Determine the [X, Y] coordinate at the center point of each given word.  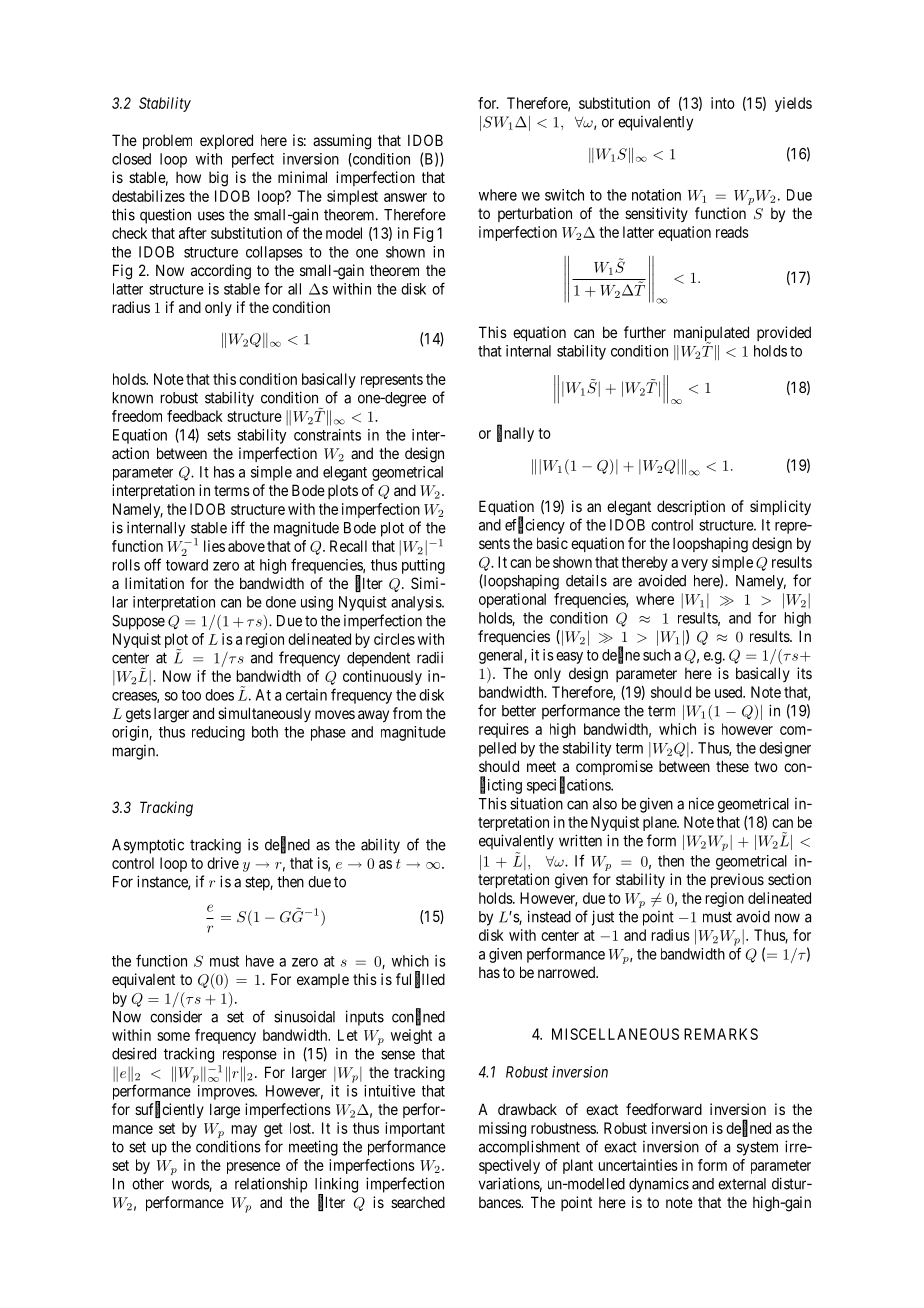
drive [223, 863]
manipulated [711, 335]
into [723, 103]
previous [737, 880]
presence [253, 1168]
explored [226, 141]
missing [502, 1129]
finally [515, 434]
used [730, 692]
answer [405, 197]
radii [430, 657]
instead [549, 916]
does [219, 695]
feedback [195, 416]
